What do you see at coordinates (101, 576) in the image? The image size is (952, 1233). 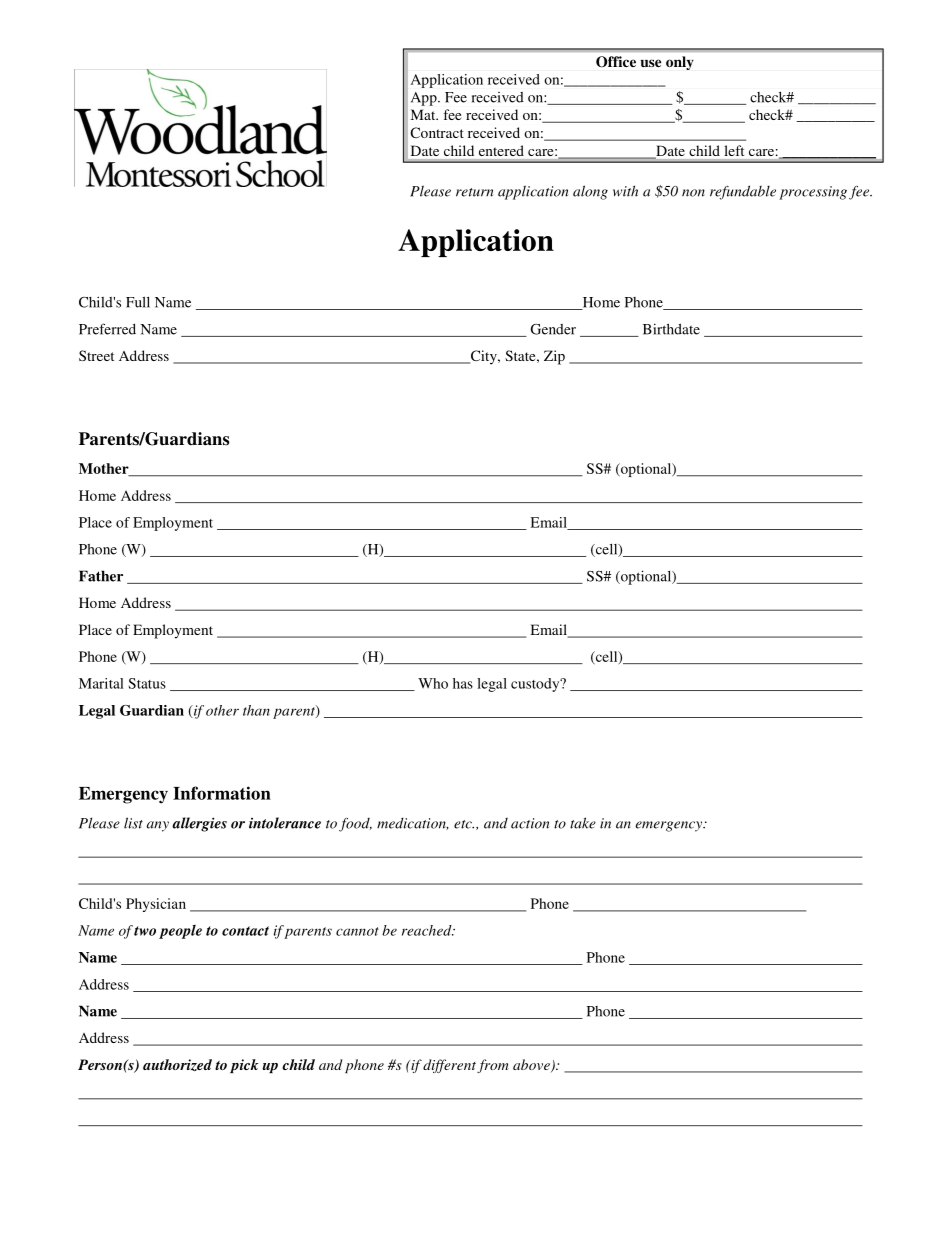 I see `Father` at bounding box center [101, 576].
